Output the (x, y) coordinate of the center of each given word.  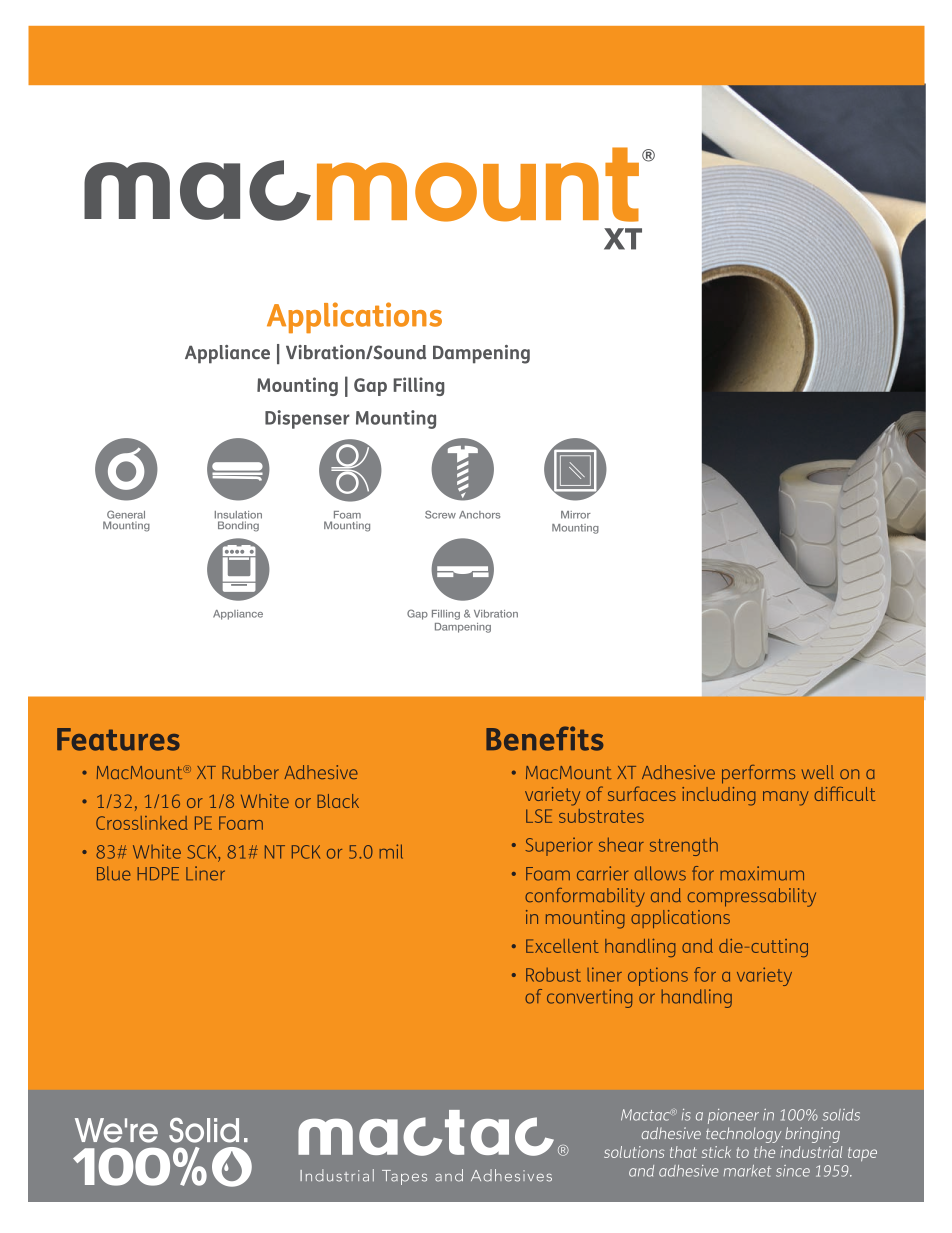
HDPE (158, 873)
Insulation (238, 515)
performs (758, 774)
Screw (440, 514)
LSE (539, 816)
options (658, 976)
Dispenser (307, 419)
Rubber (250, 772)
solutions (634, 1152)
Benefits (544, 738)
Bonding (238, 526)
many (786, 798)
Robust (553, 975)
